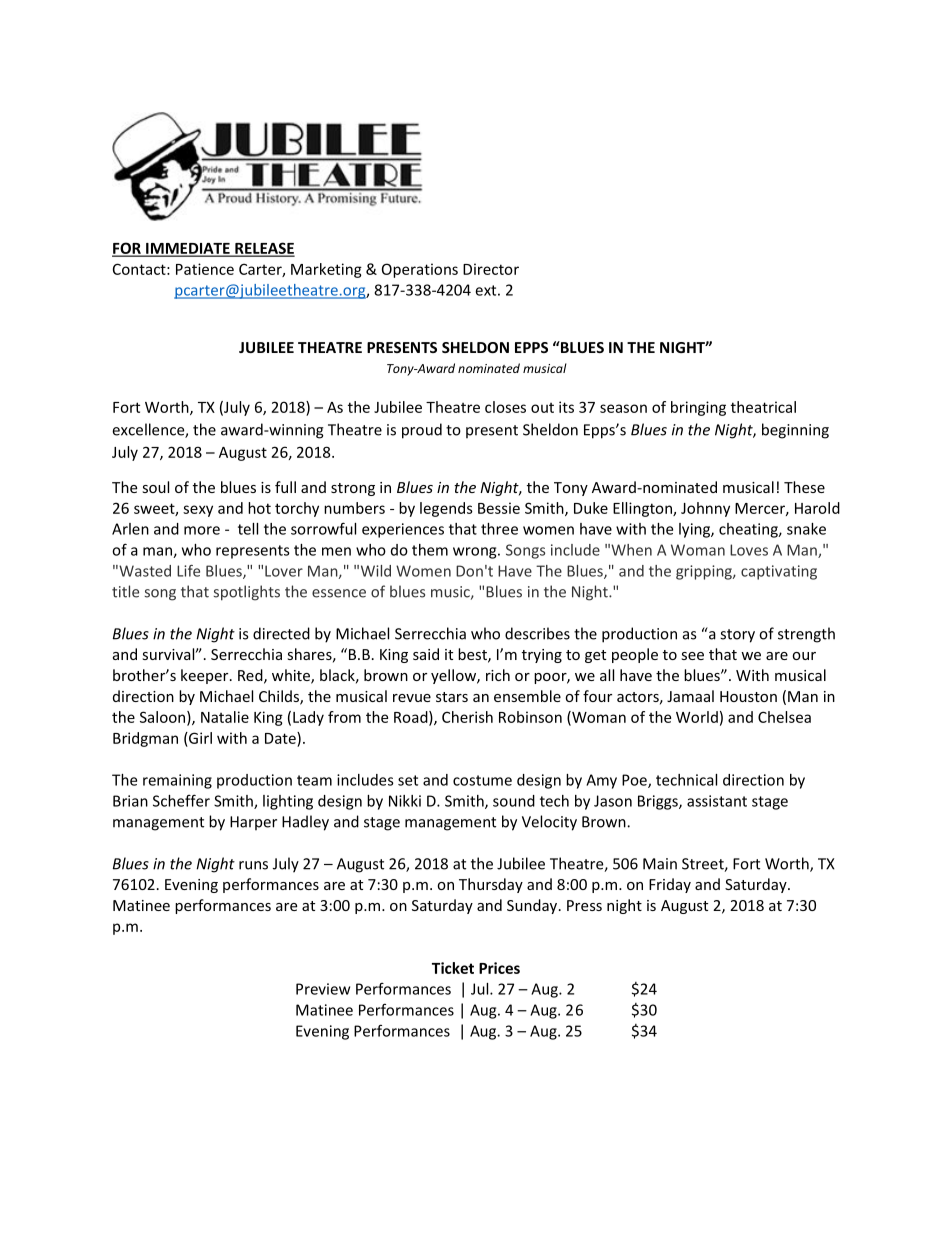 This document has width=952, height=1233. I want to click on Patience, so click(205, 269).
